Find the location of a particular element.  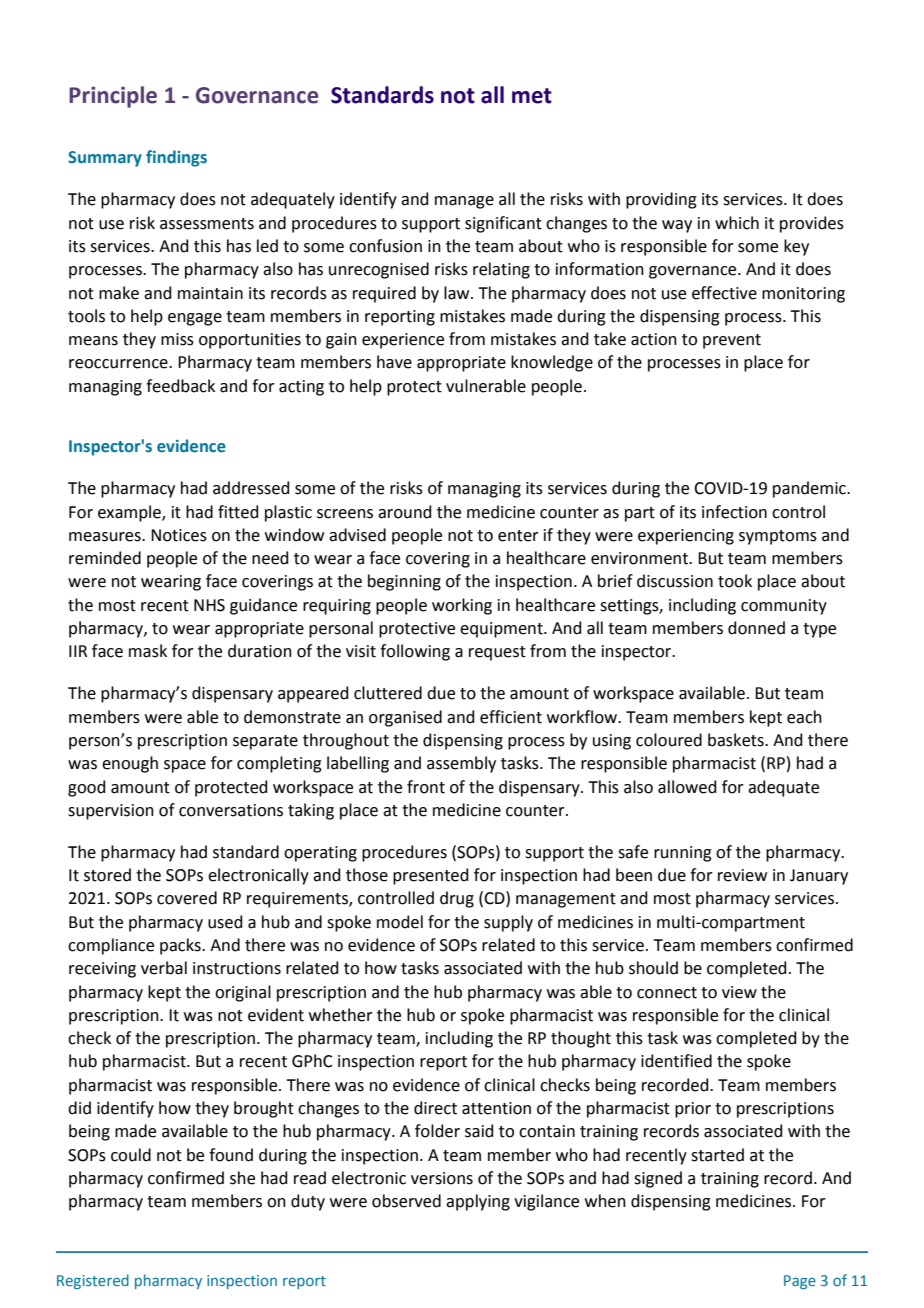

met is located at coordinates (532, 96).
